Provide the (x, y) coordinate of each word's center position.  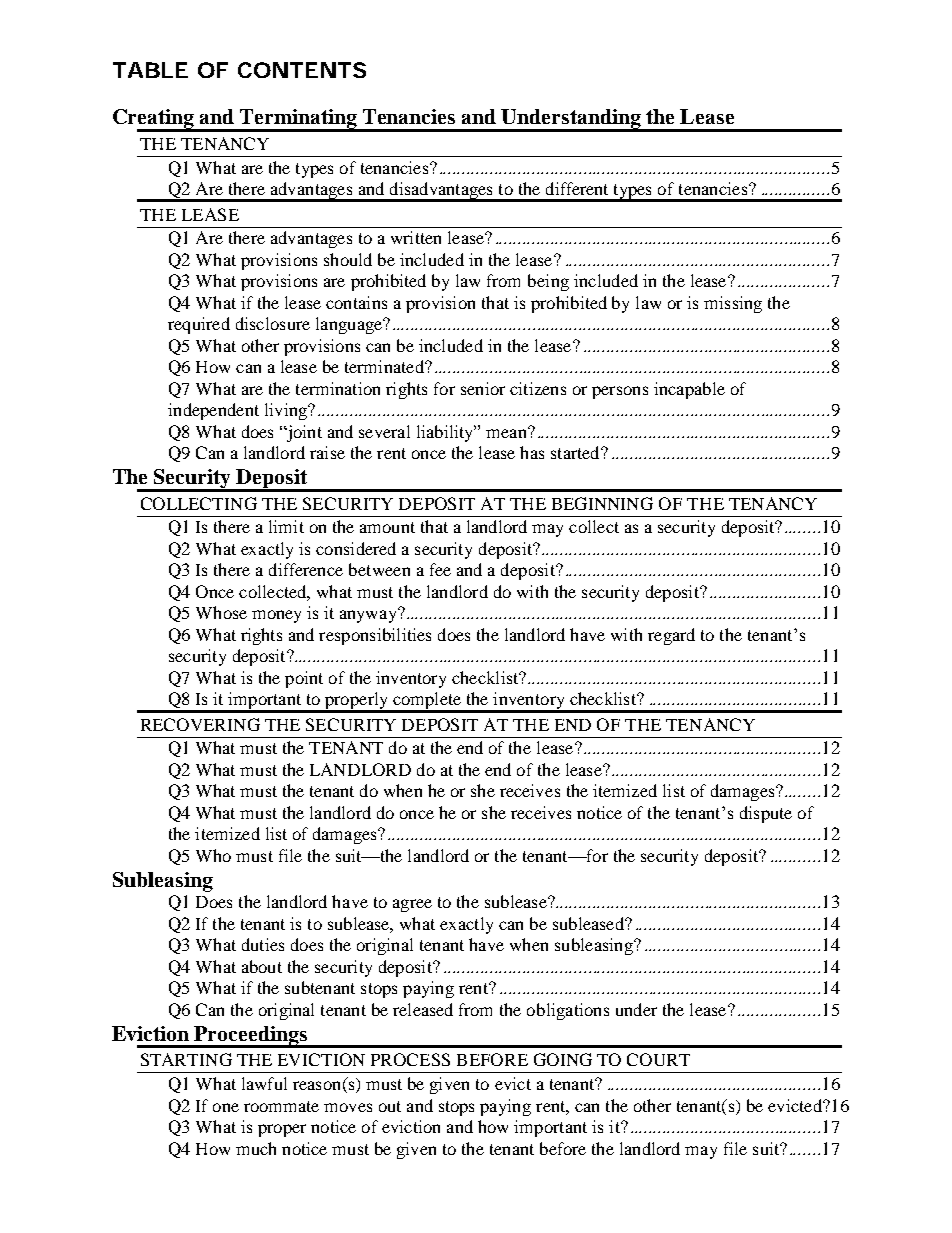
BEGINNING (602, 503)
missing (733, 304)
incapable (689, 390)
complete (427, 702)
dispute (766, 814)
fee (440, 569)
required (199, 325)
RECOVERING (200, 724)
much (256, 1148)
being (548, 282)
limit (286, 526)
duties (263, 944)
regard (671, 636)
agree (412, 905)
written (416, 237)
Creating (154, 120)
